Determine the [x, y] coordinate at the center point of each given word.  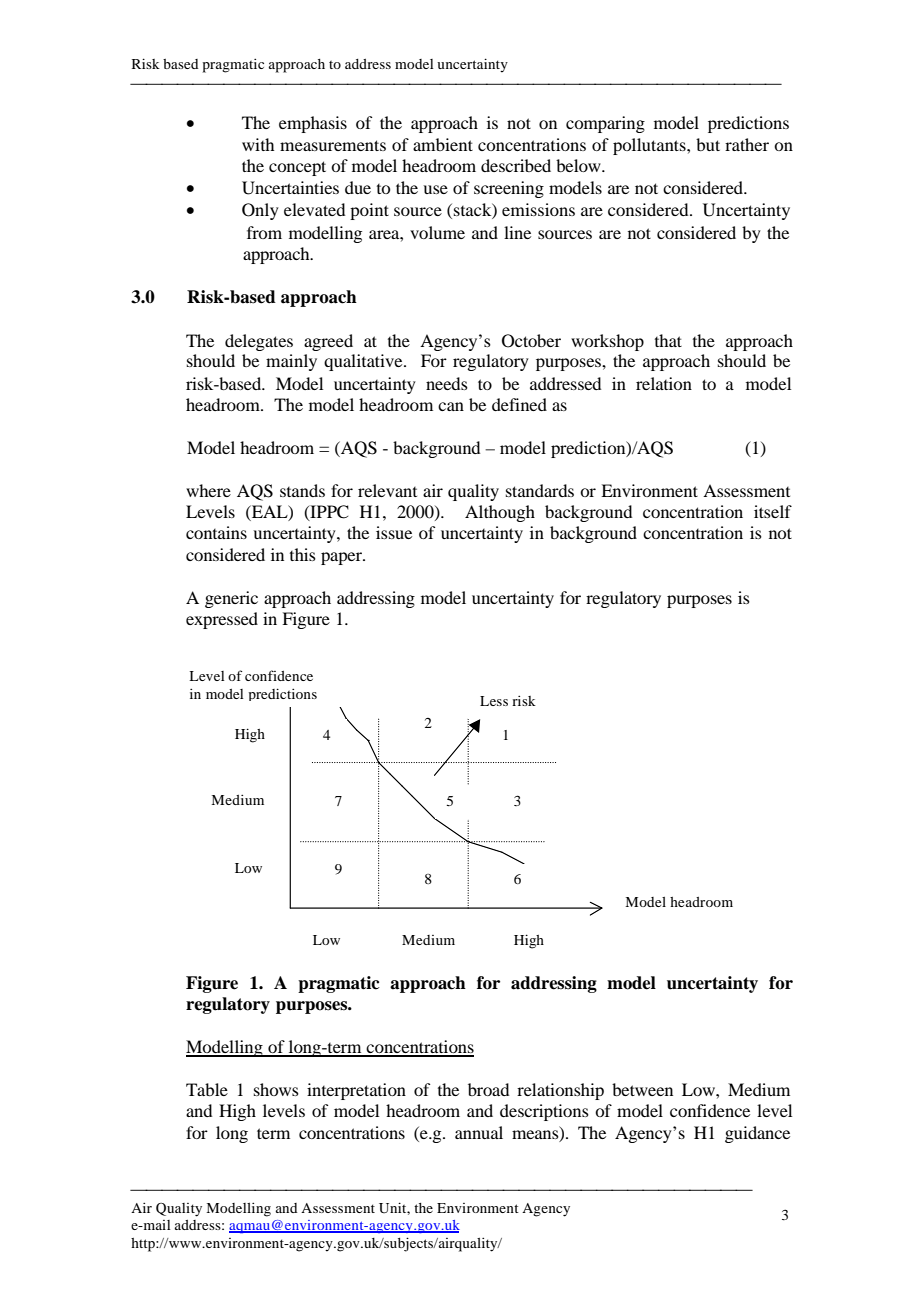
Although [500, 513]
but [708, 144]
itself [773, 511]
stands [302, 490]
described [516, 165]
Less [494, 701]
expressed [222, 620]
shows [276, 1089]
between [642, 1089]
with [258, 144]
